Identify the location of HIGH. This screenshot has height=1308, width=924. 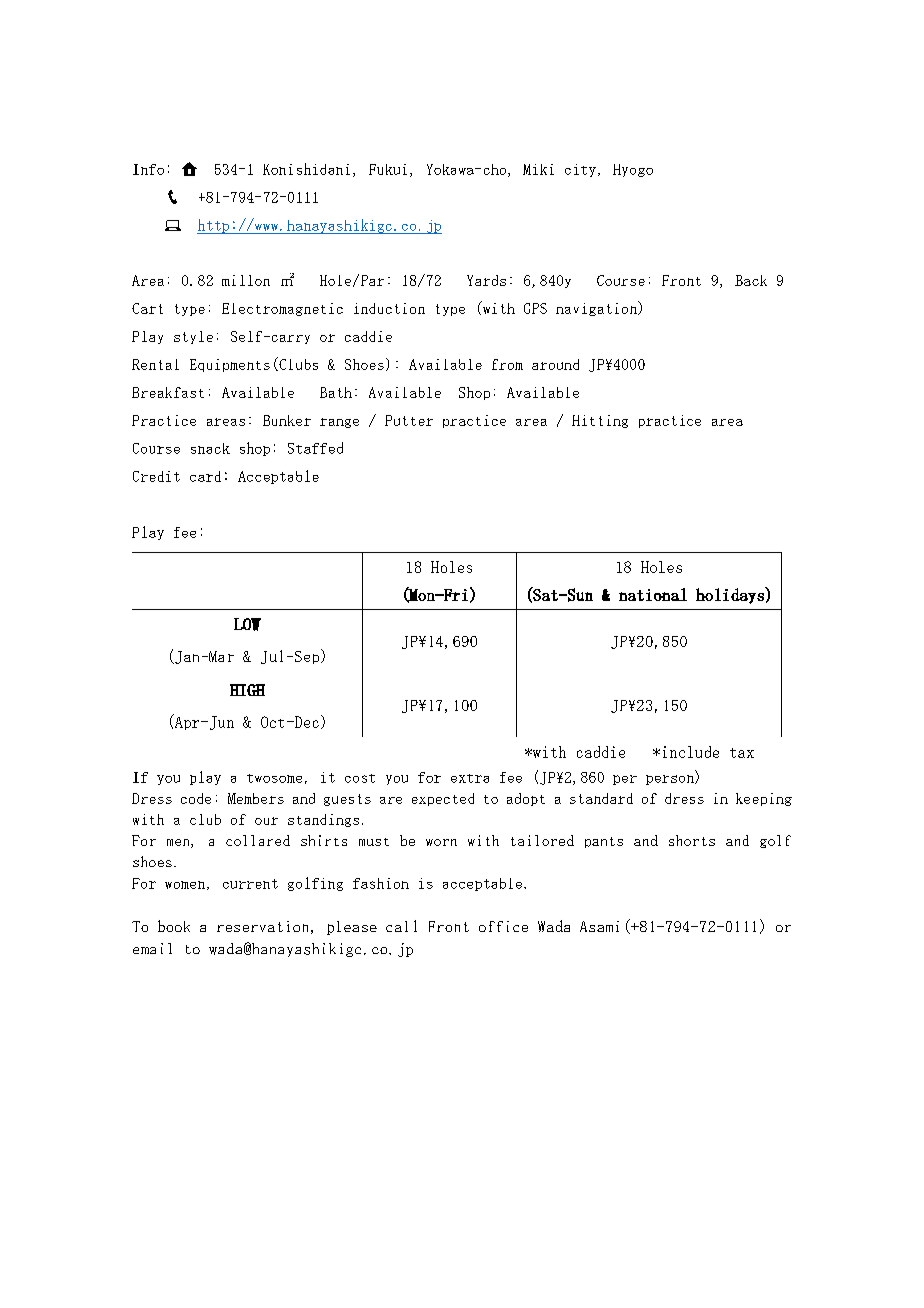
(247, 690).
